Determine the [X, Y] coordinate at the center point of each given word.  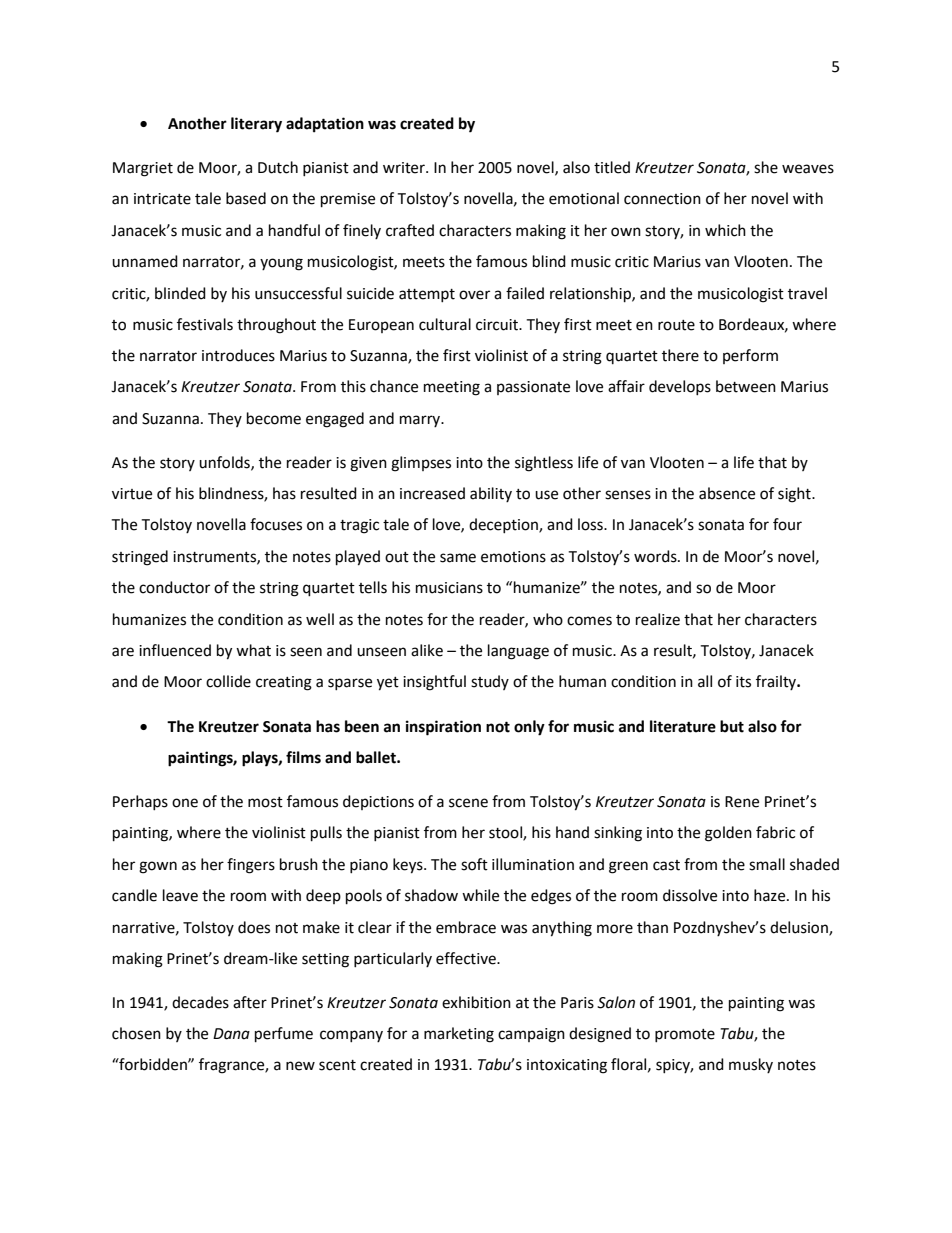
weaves [808, 169]
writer [405, 168]
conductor [174, 587]
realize [658, 619]
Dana [231, 1034]
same [458, 558]
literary [256, 125]
